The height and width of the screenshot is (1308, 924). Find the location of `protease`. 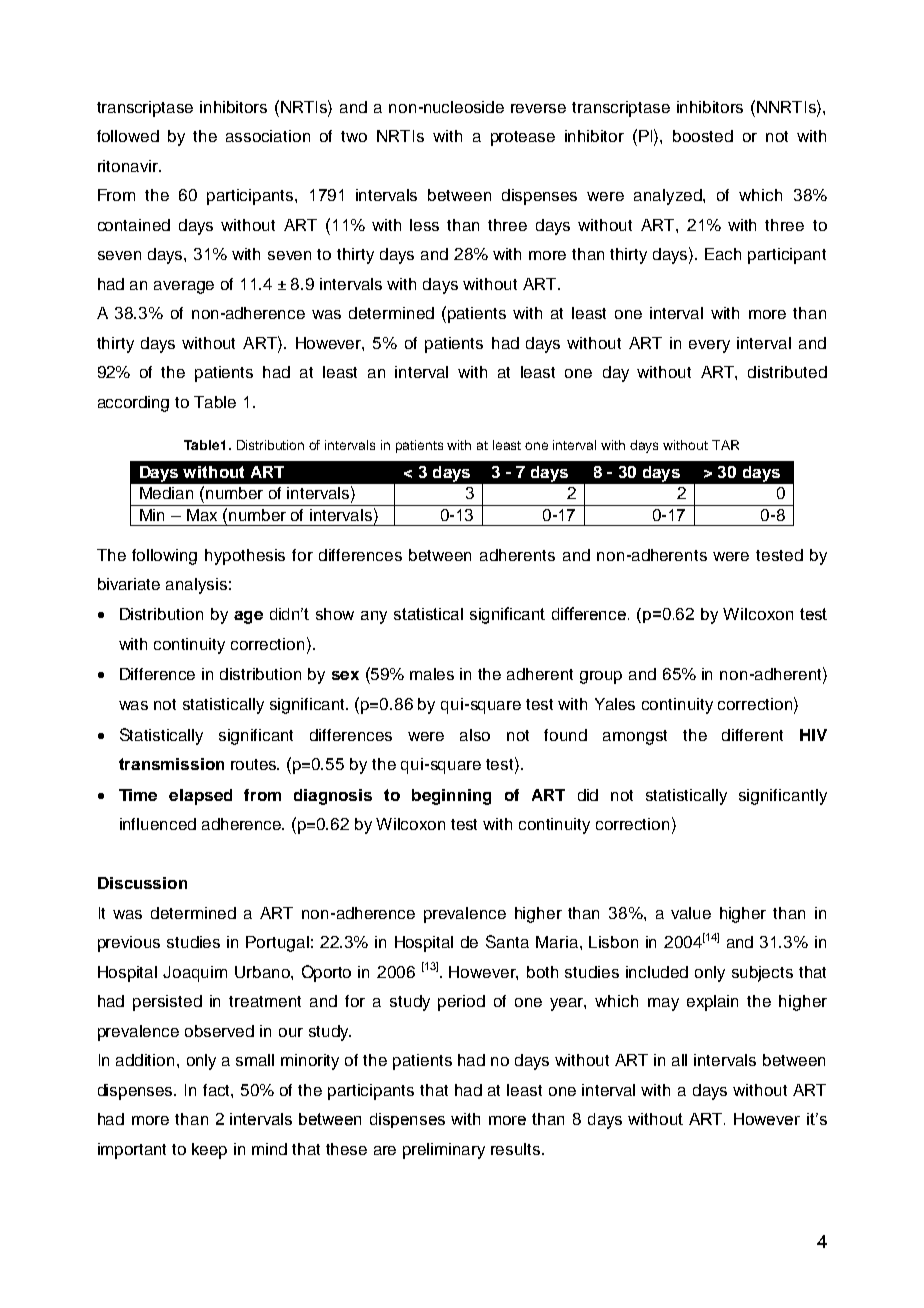

protease is located at coordinates (523, 138).
